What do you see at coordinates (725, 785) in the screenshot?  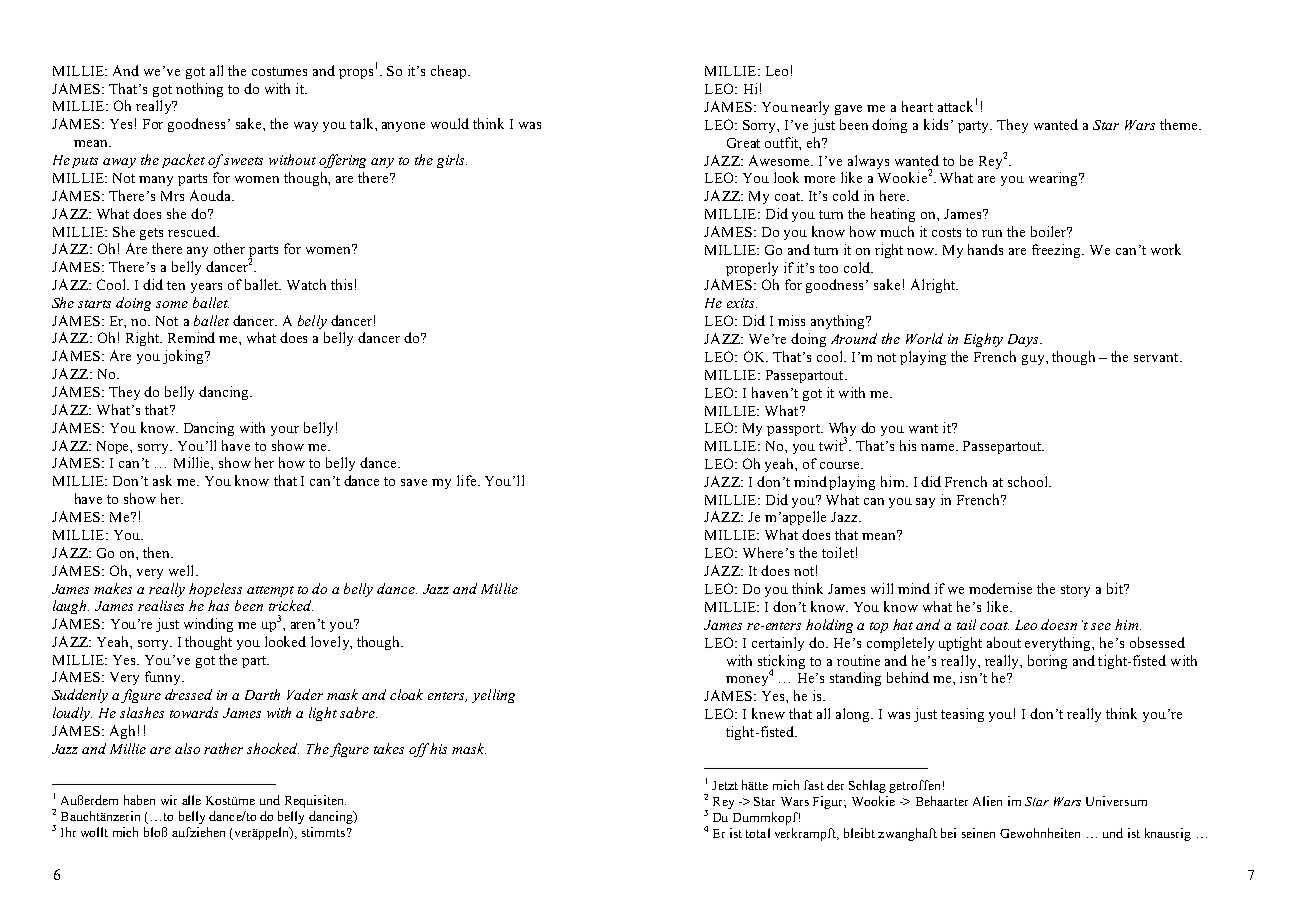 I see `Jetzt` at bounding box center [725, 785].
